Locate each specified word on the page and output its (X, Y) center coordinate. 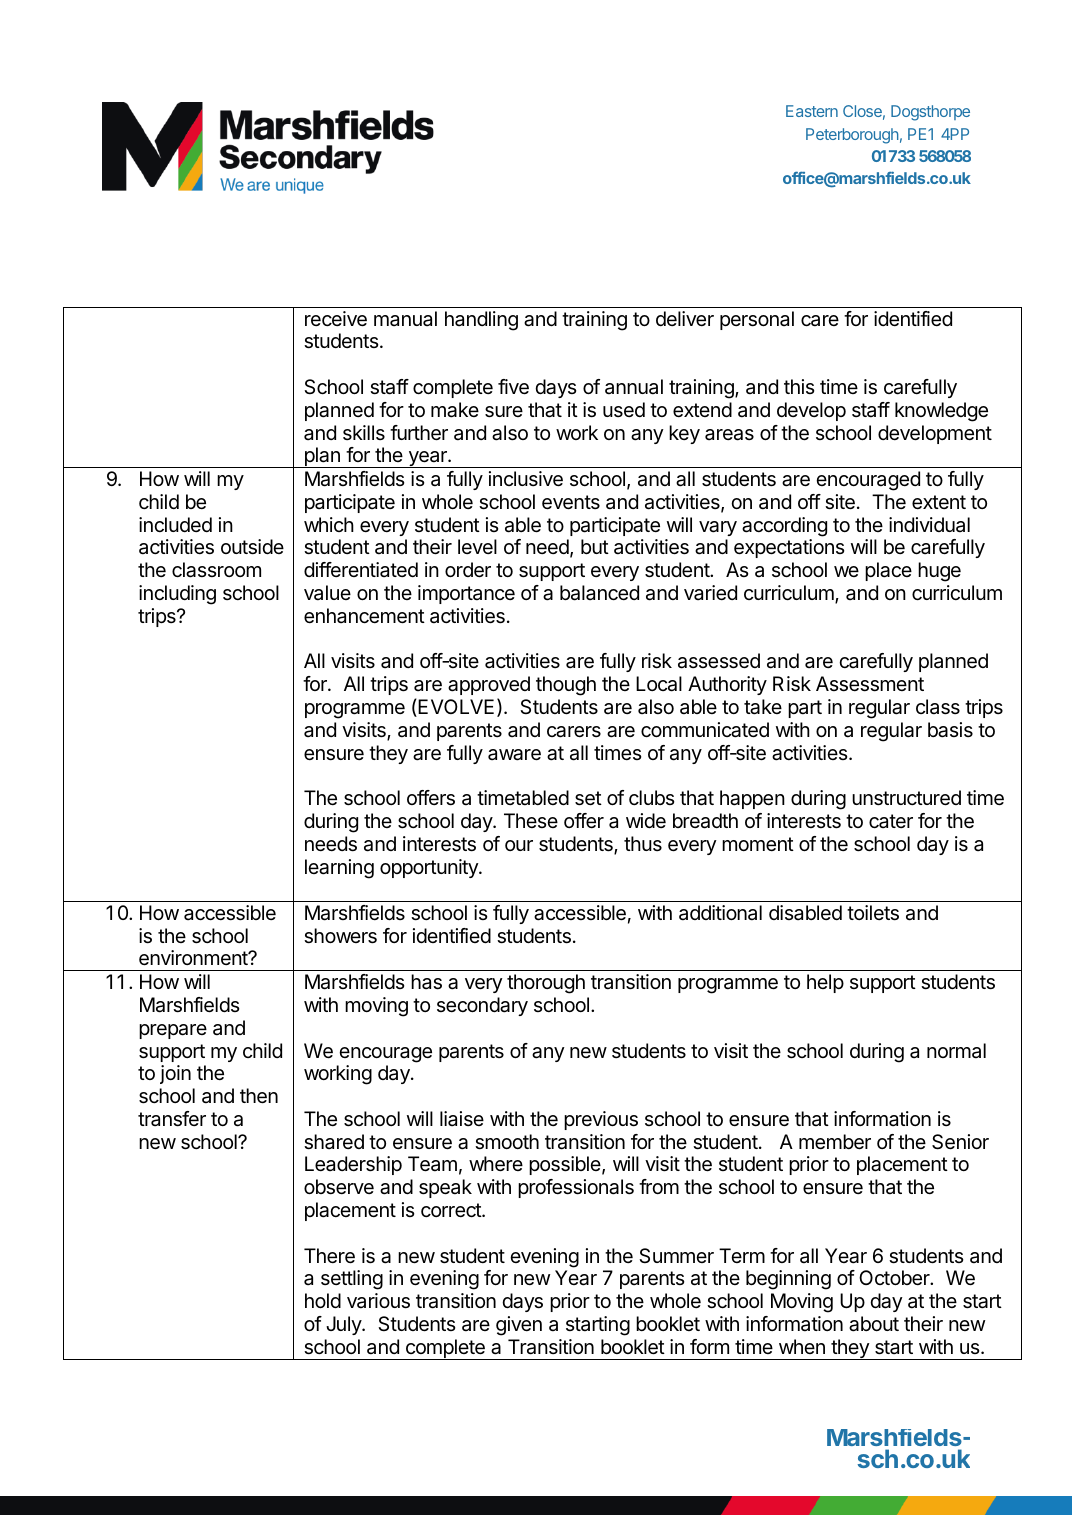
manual (405, 319)
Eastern (812, 111)
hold (323, 1300)
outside (252, 547)
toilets (873, 913)
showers (340, 936)
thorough (546, 984)
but (595, 546)
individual (929, 525)
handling (481, 321)
